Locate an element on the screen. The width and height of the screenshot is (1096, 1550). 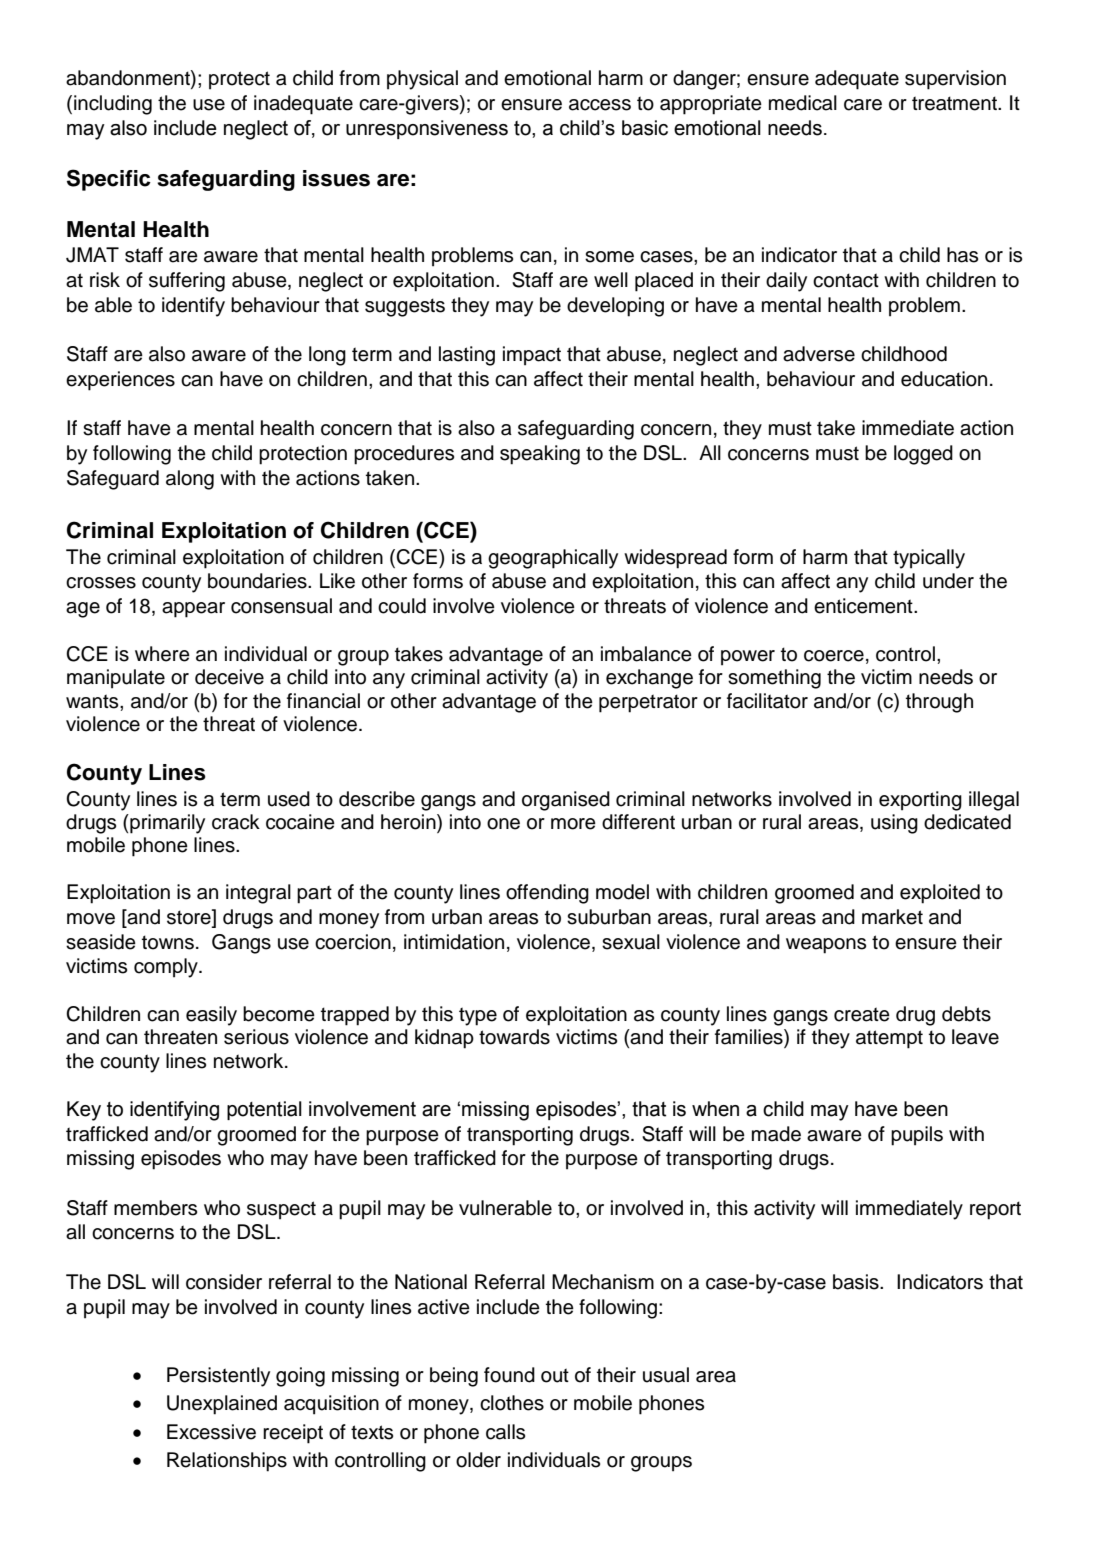
Excessive is located at coordinates (211, 1432).
